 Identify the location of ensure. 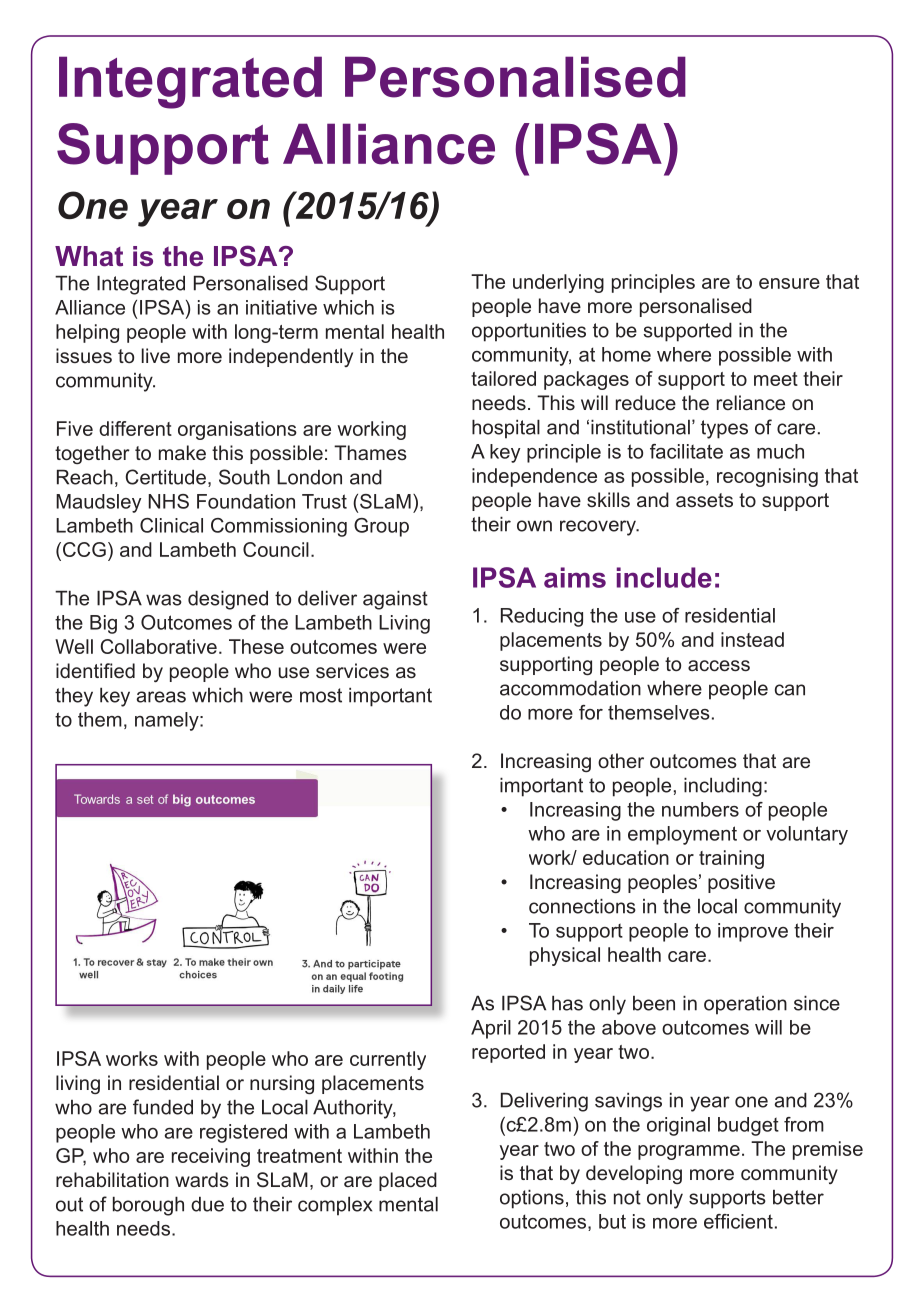
(789, 283).
